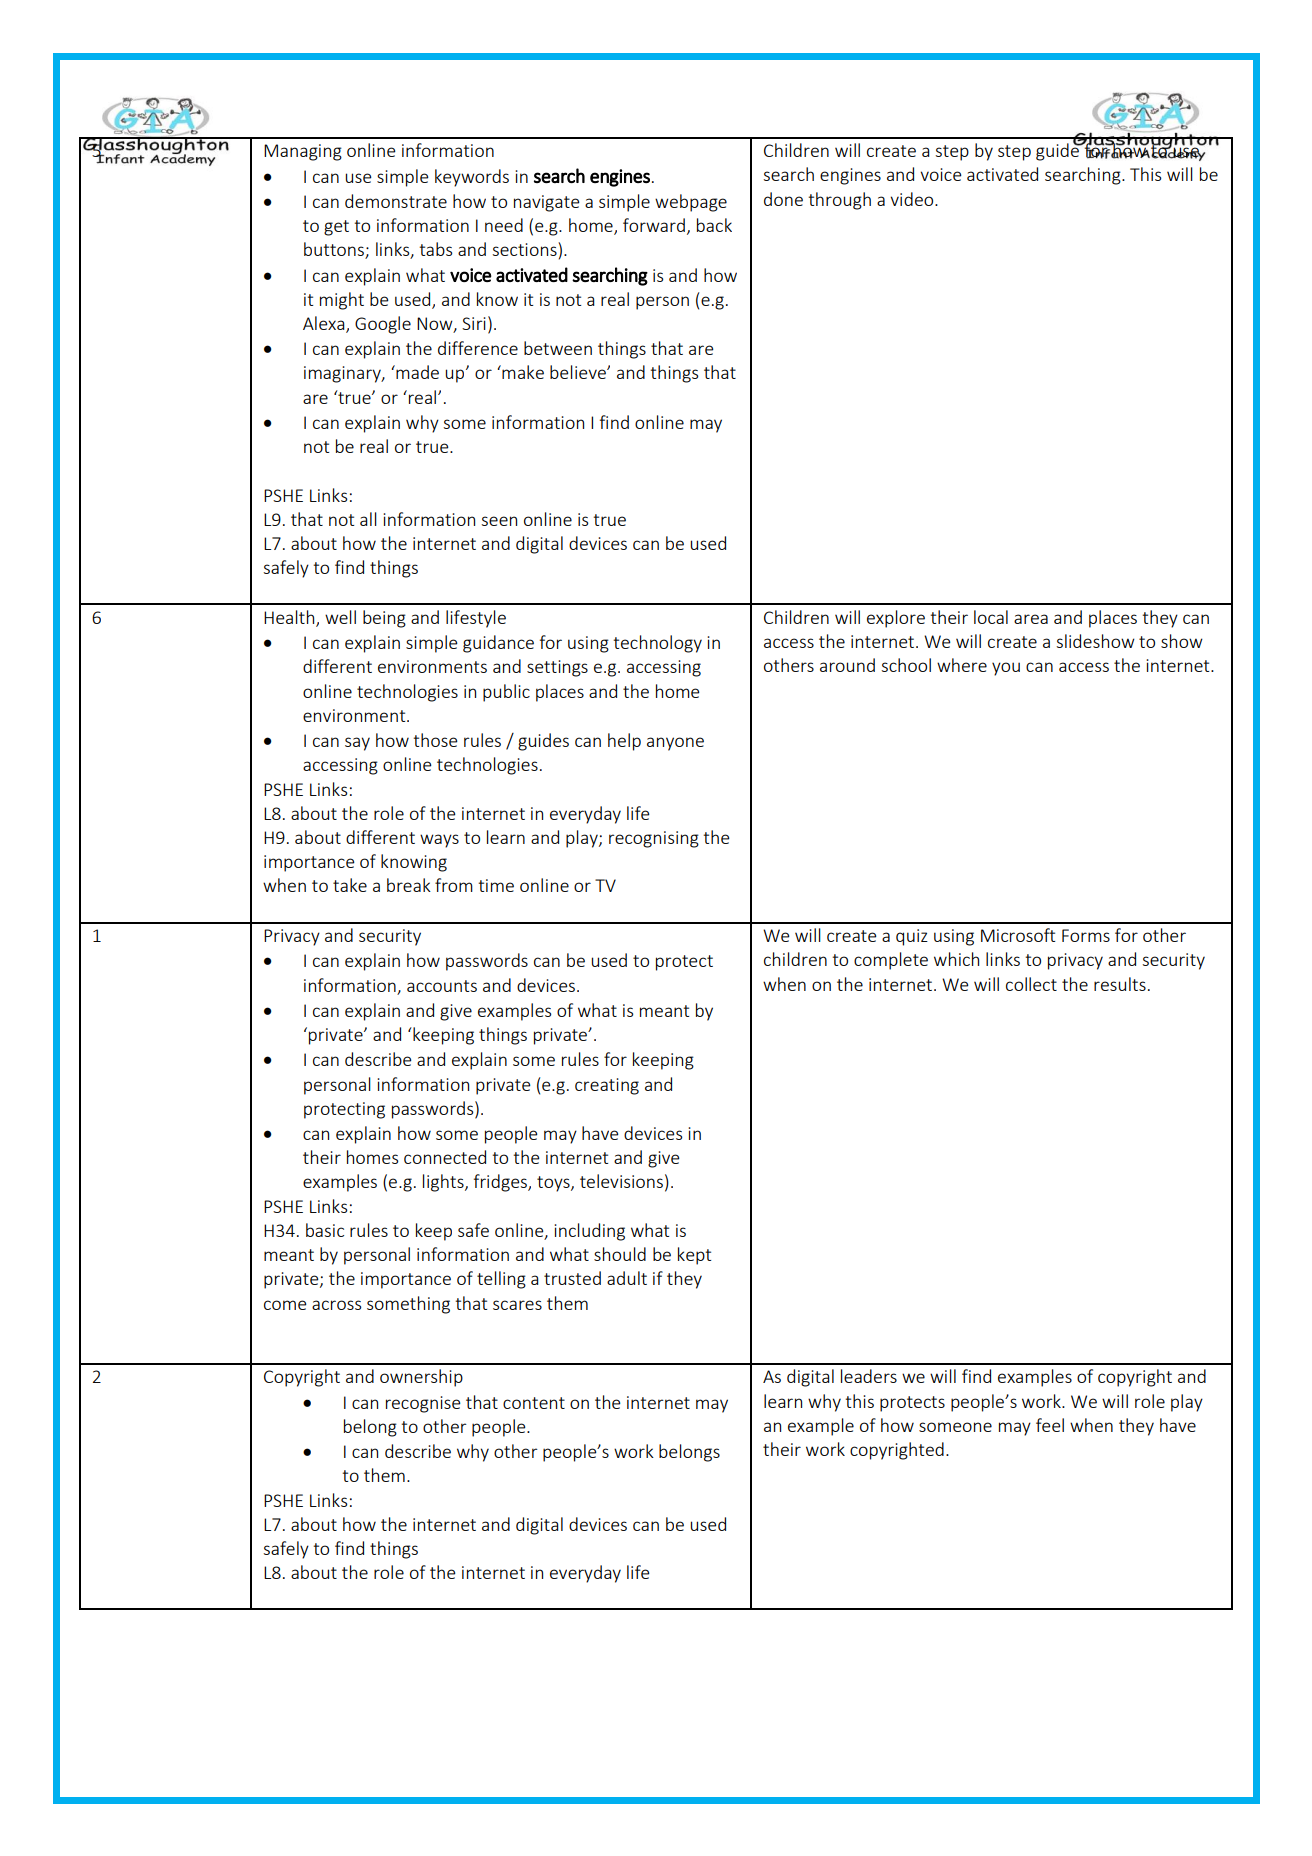 The image size is (1312, 1856). What do you see at coordinates (1018, 935) in the screenshot?
I see `Microsoft` at bounding box center [1018, 935].
